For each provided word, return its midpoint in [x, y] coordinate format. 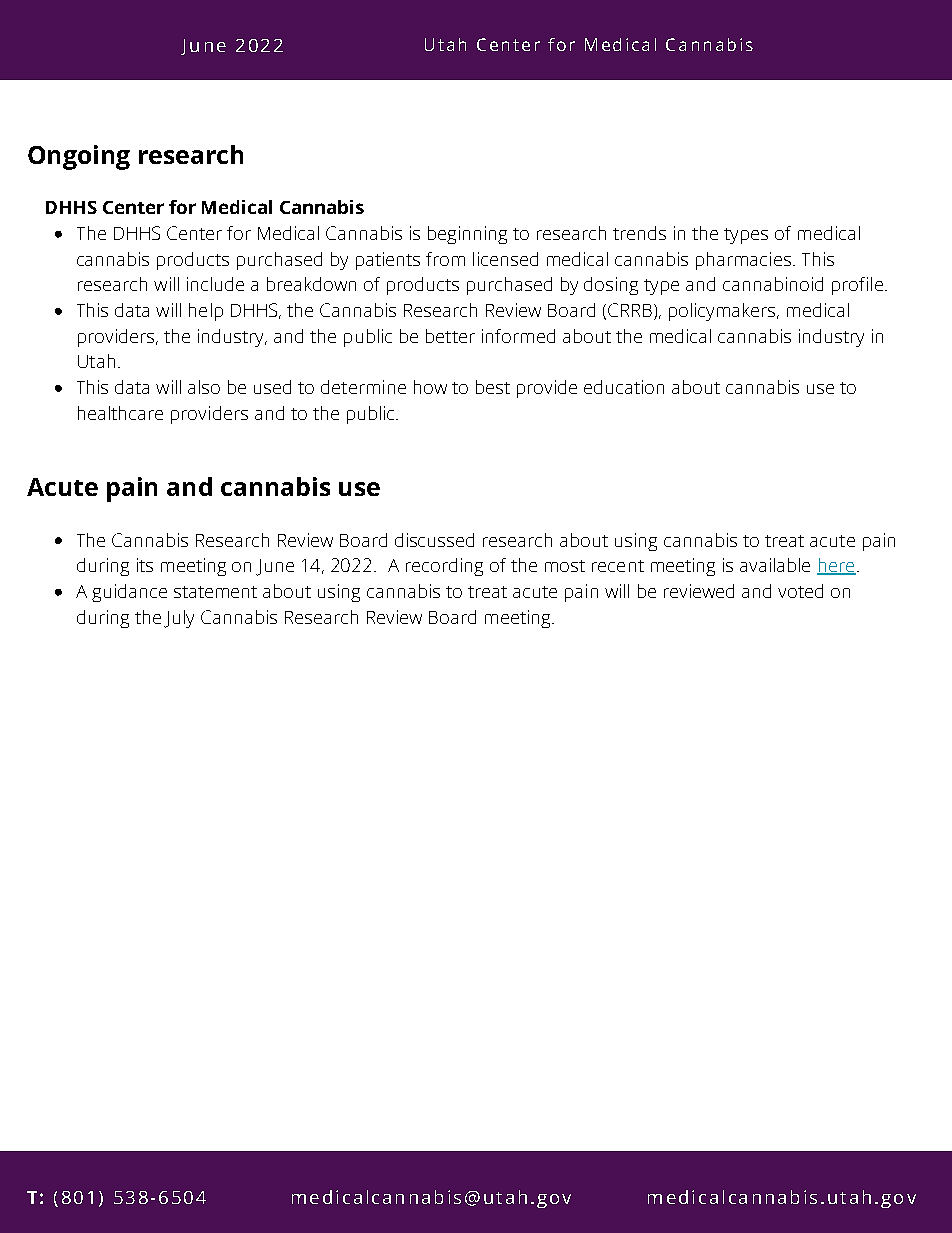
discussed [434, 540]
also [204, 387]
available [775, 565]
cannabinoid [773, 284]
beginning [467, 235]
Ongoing [79, 157]
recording [444, 567]
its [145, 565]
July [179, 619]
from [445, 259]
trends [639, 233]
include [215, 284]
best [493, 387]
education [624, 387]
